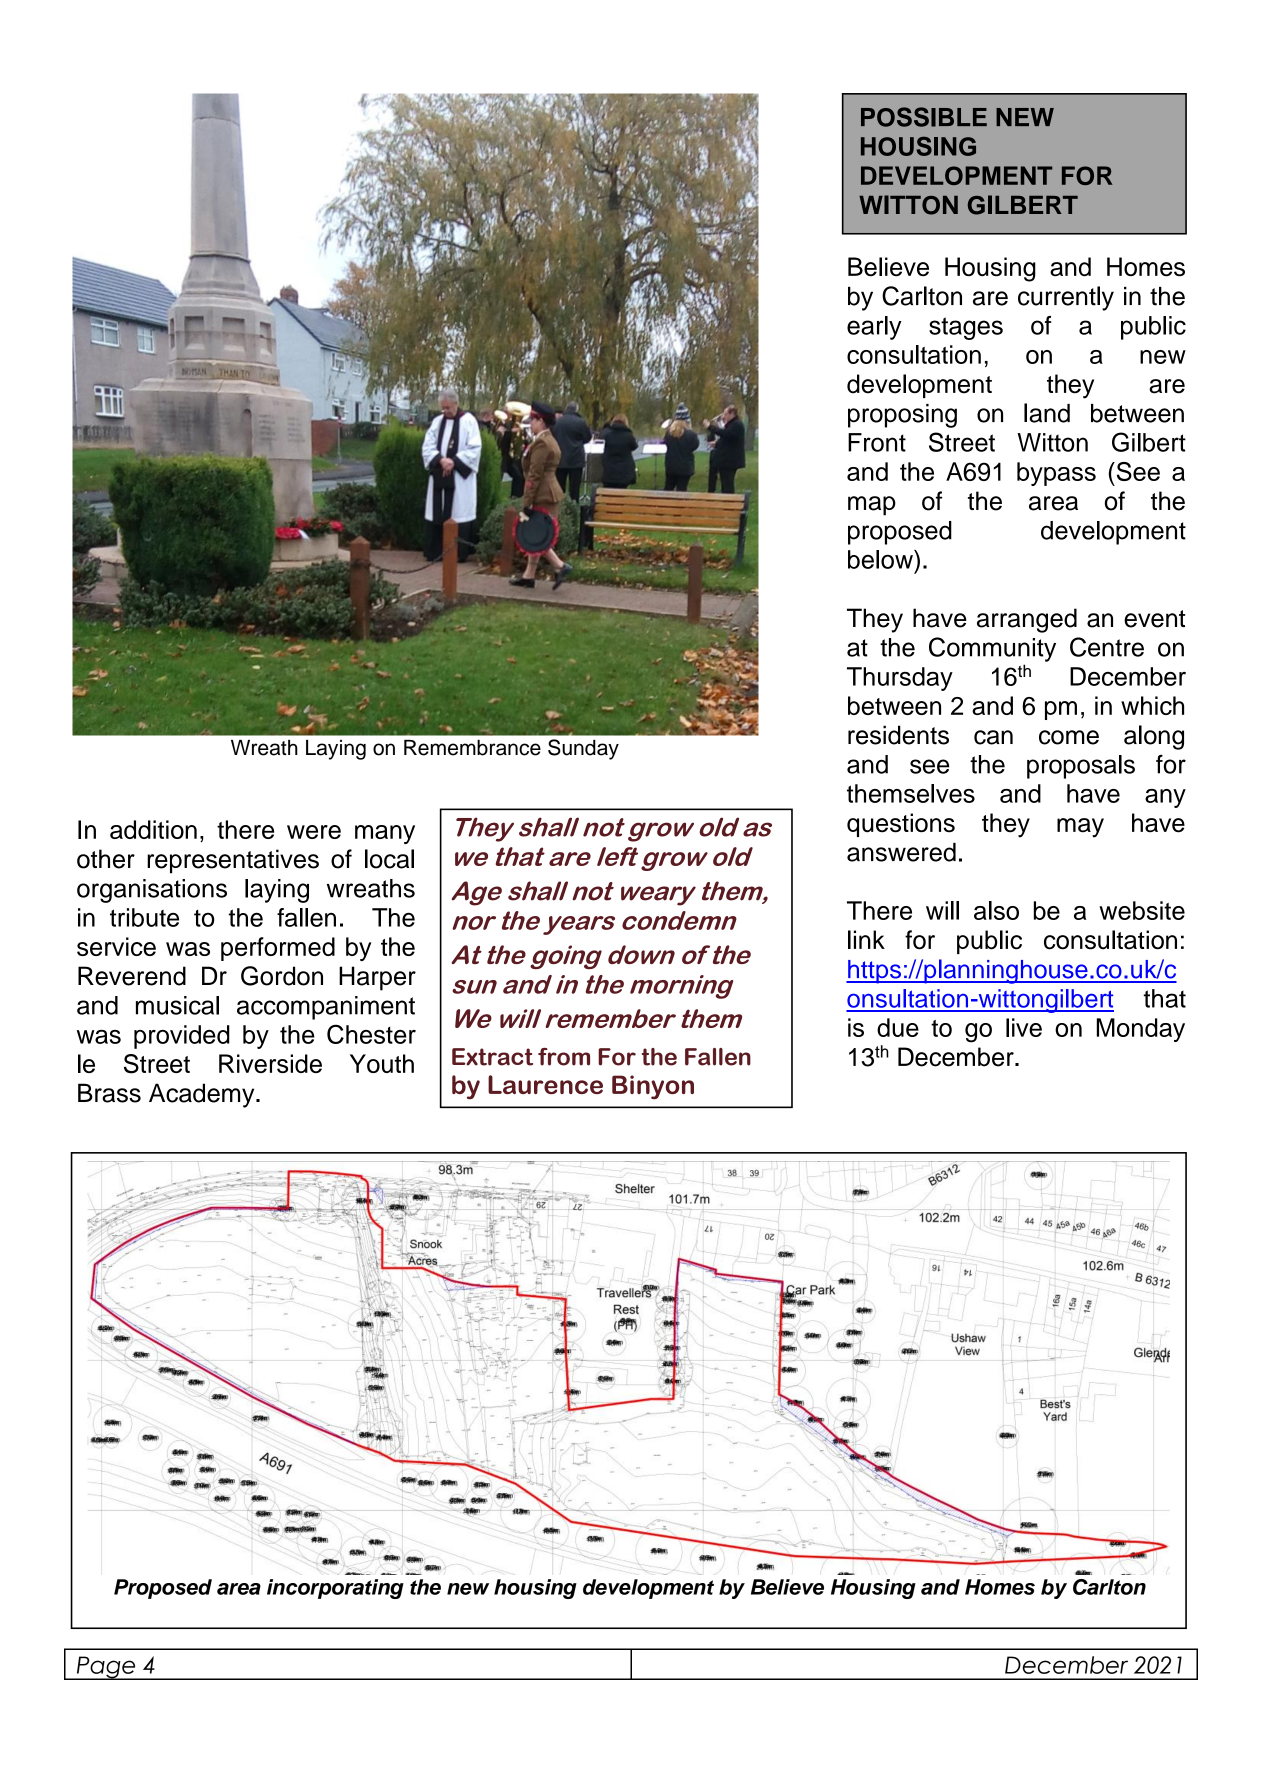 This screenshot has height=1785, width=1262. I want to click on Page, so click(106, 1668).
